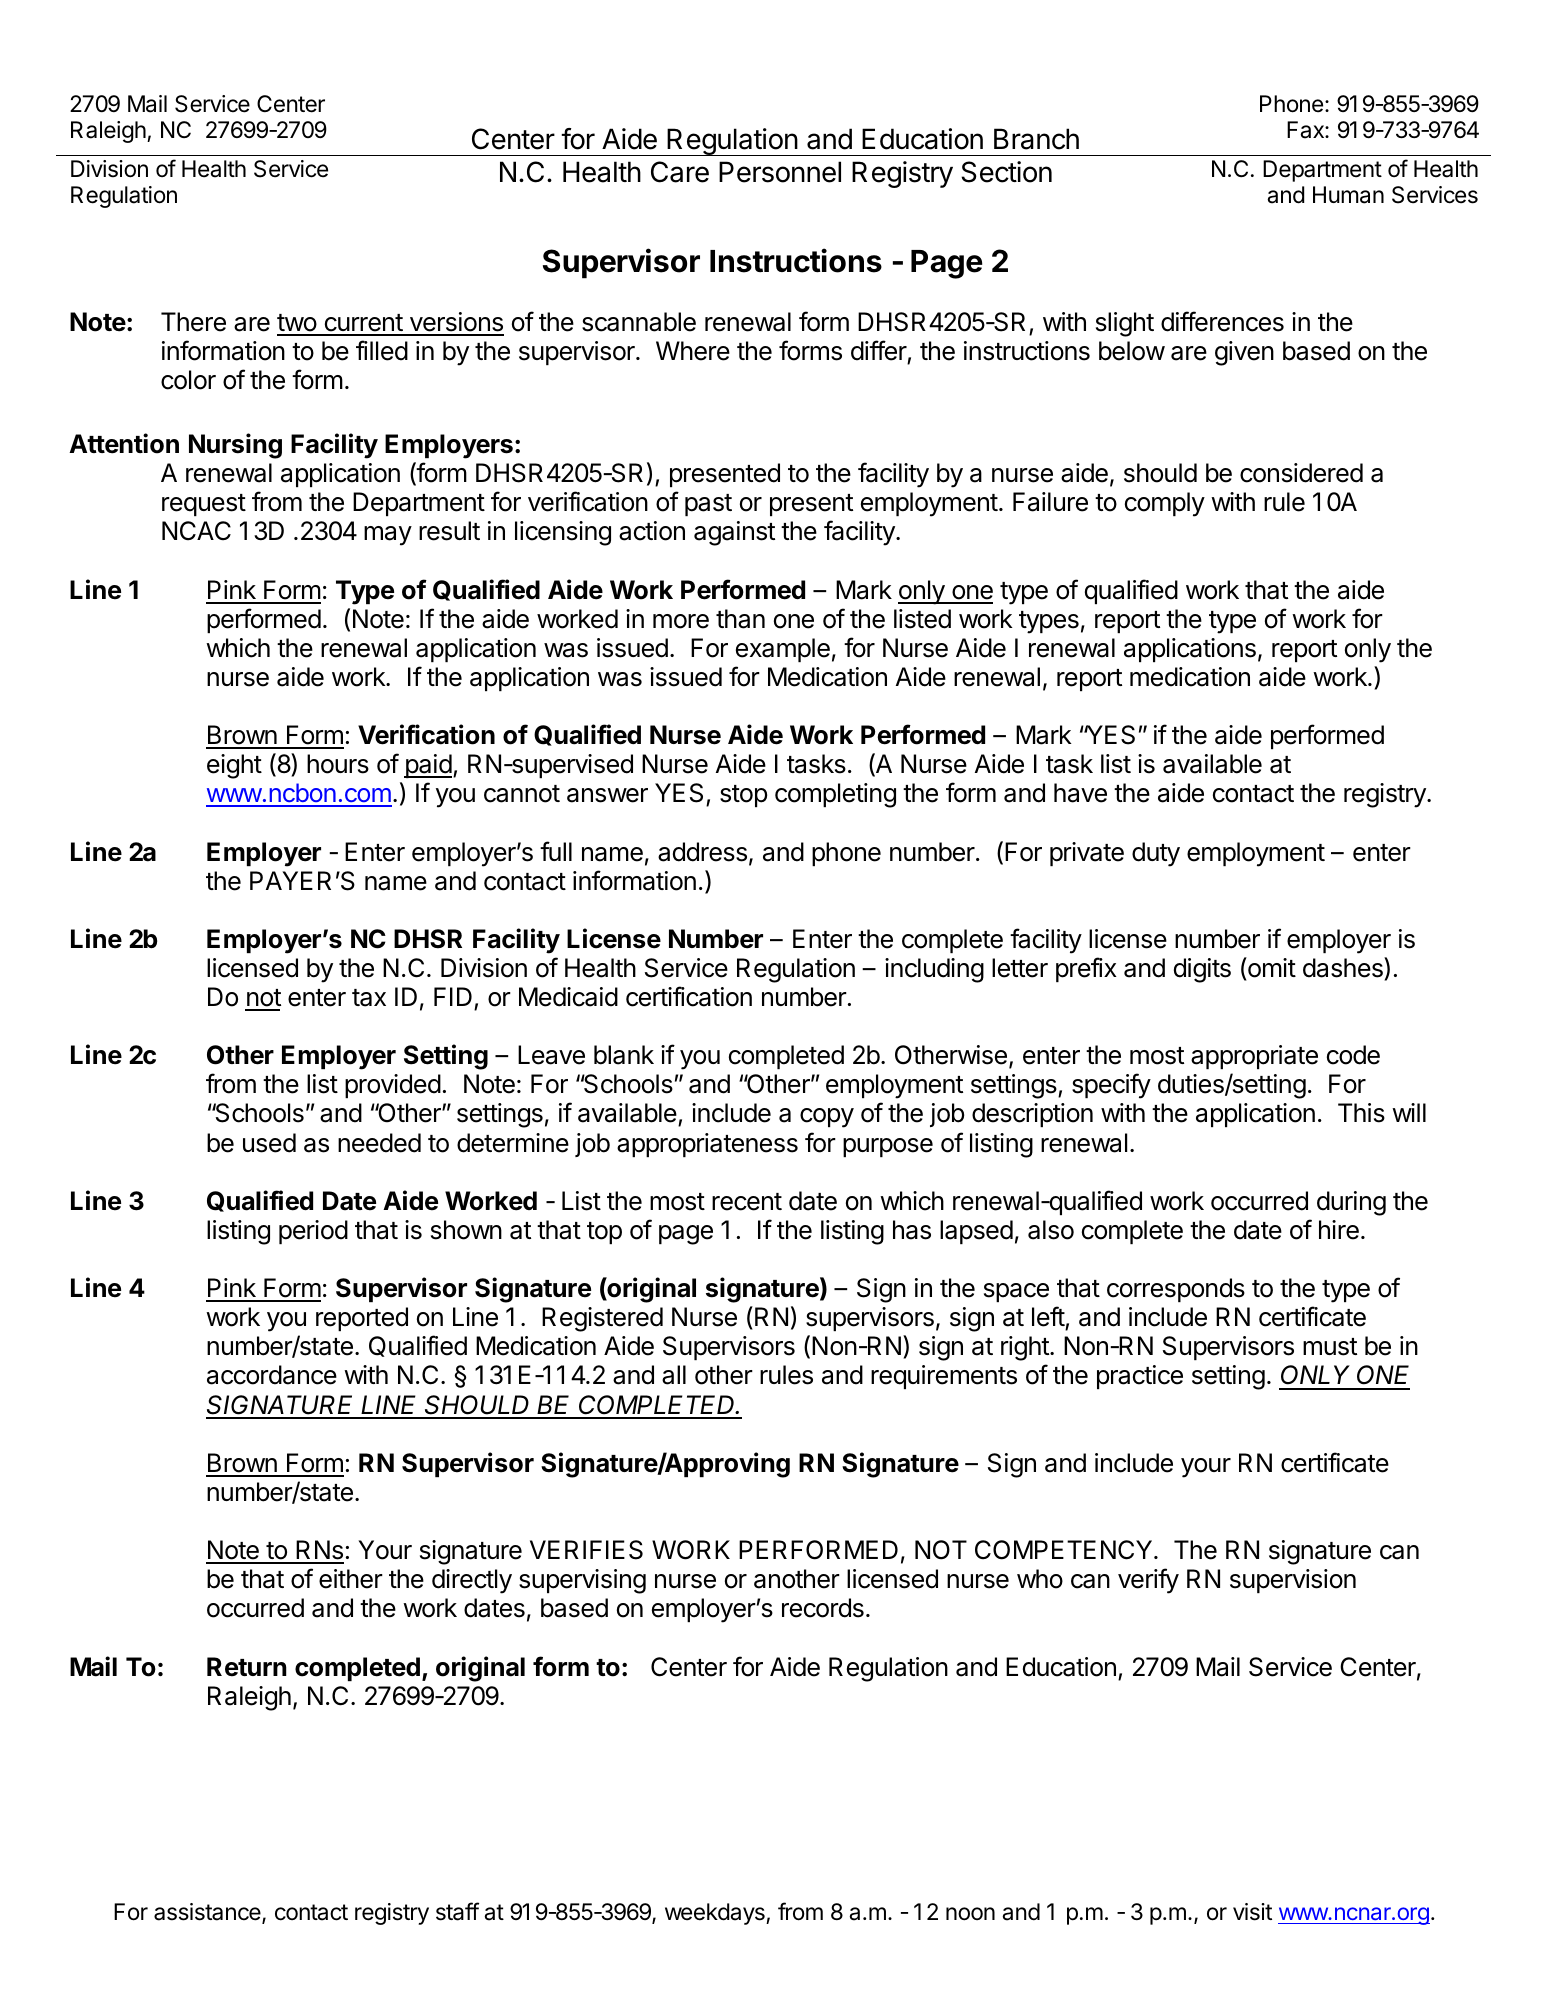 The height and width of the screenshot is (2005, 1549). I want to click on Personnel, so click(780, 172).
